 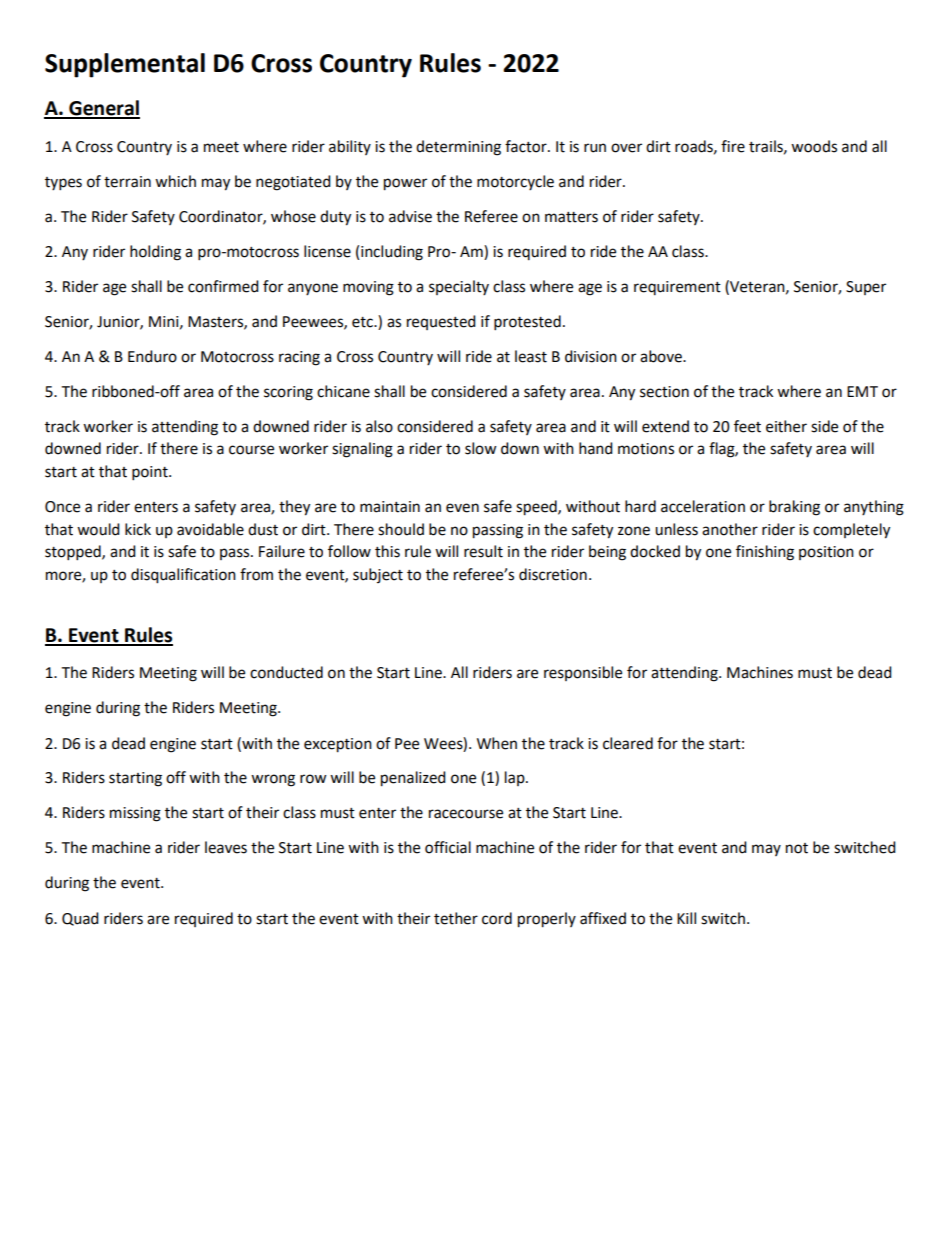 What do you see at coordinates (80, 919) in the screenshot?
I see `Quad` at bounding box center [80, 919].
